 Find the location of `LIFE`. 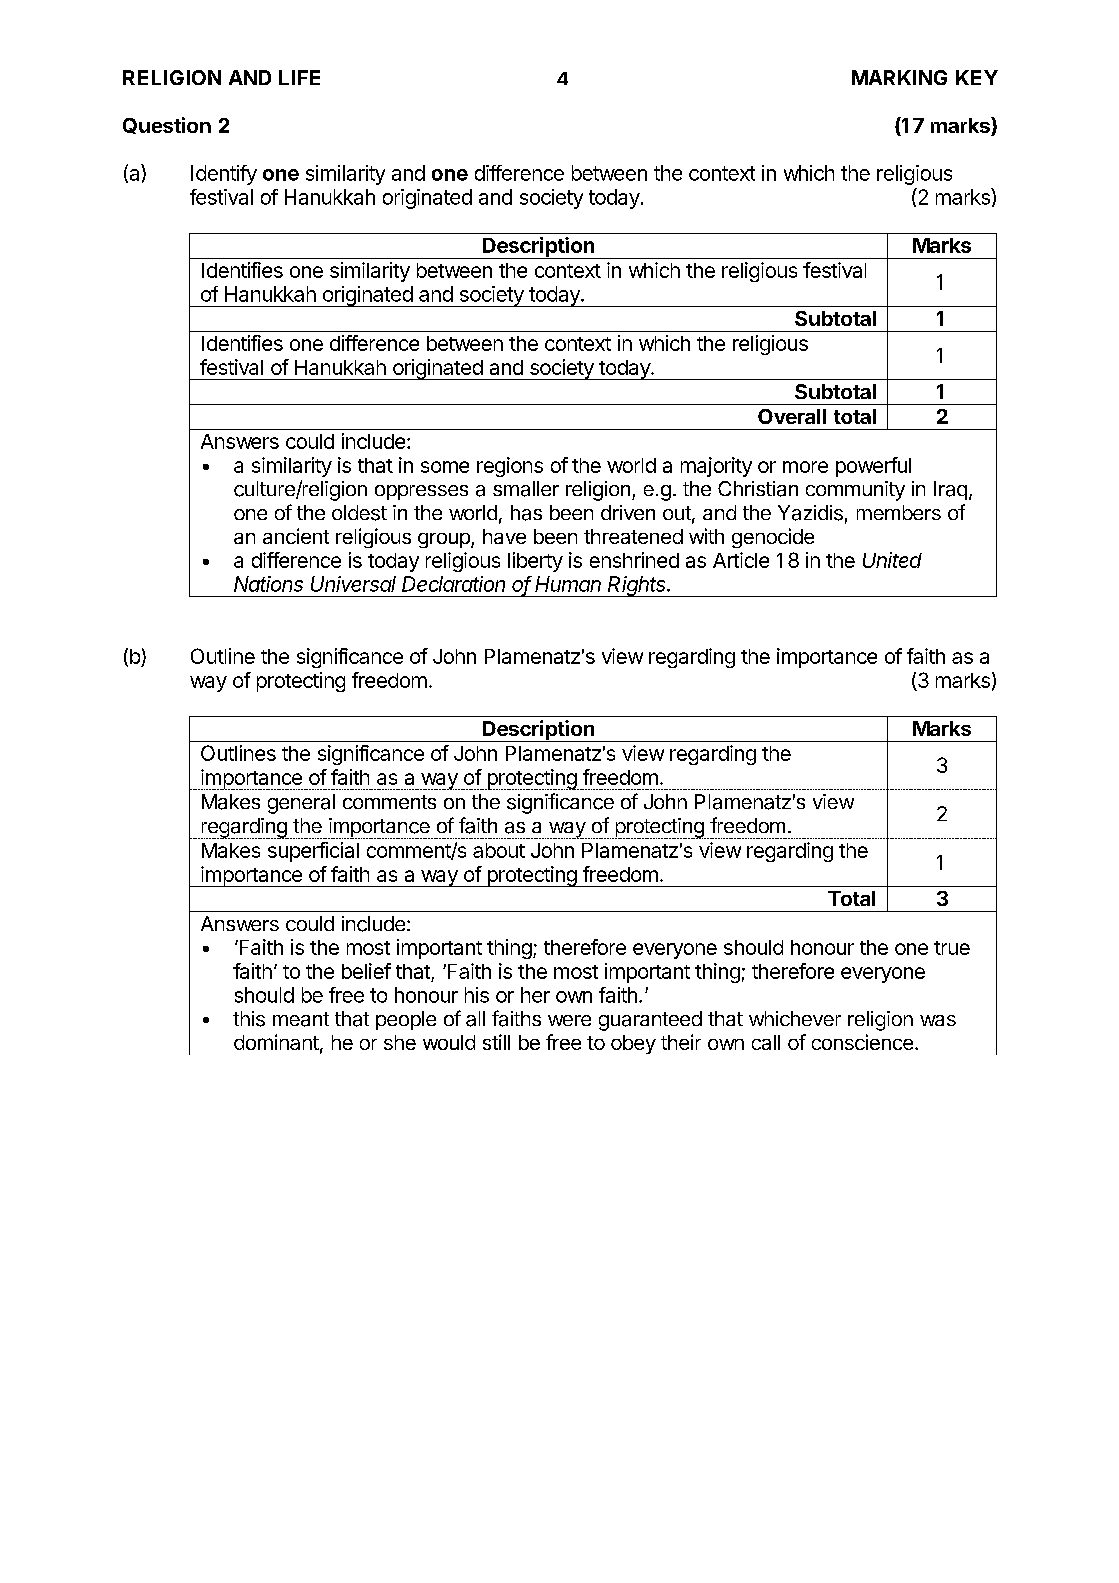

LIFE is located at coordinates (299, 77).
